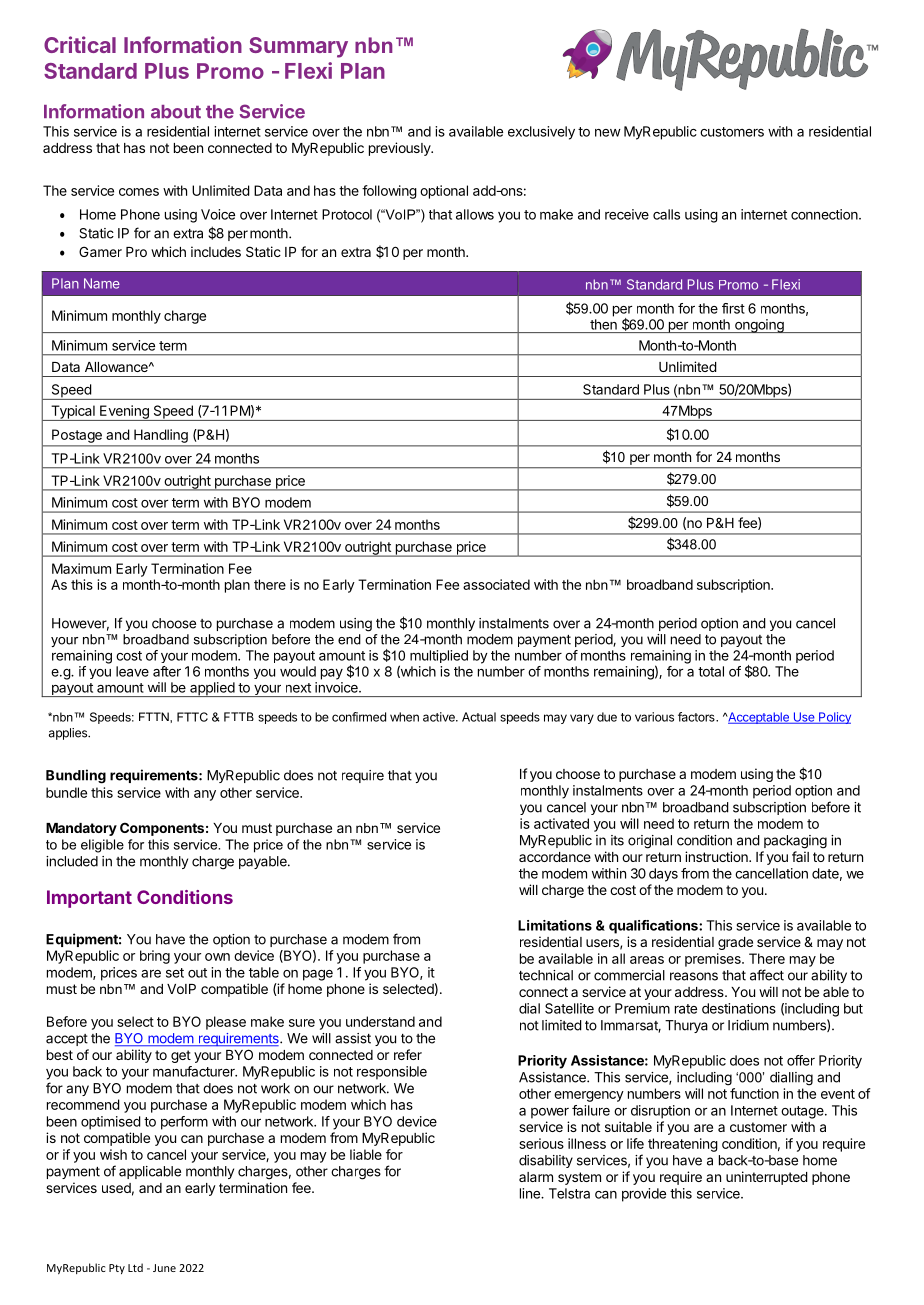  What do you see at coordinates (759, 326) in the screenshot?
I see `ongoing` at bounding box center [759, 326].
